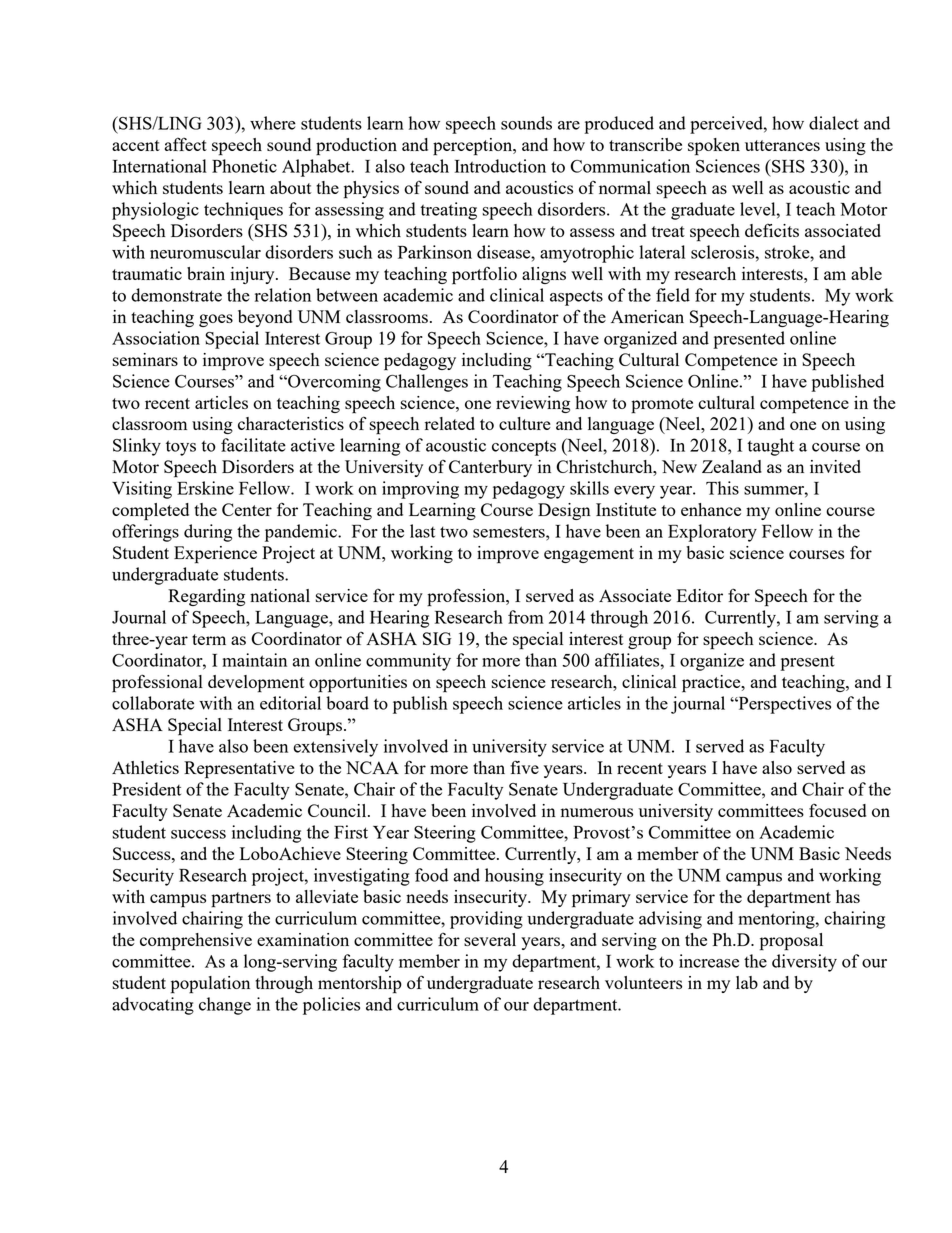 The height and width of the document is (1233, 952). I want to click on semesters, so click(510, 532).
